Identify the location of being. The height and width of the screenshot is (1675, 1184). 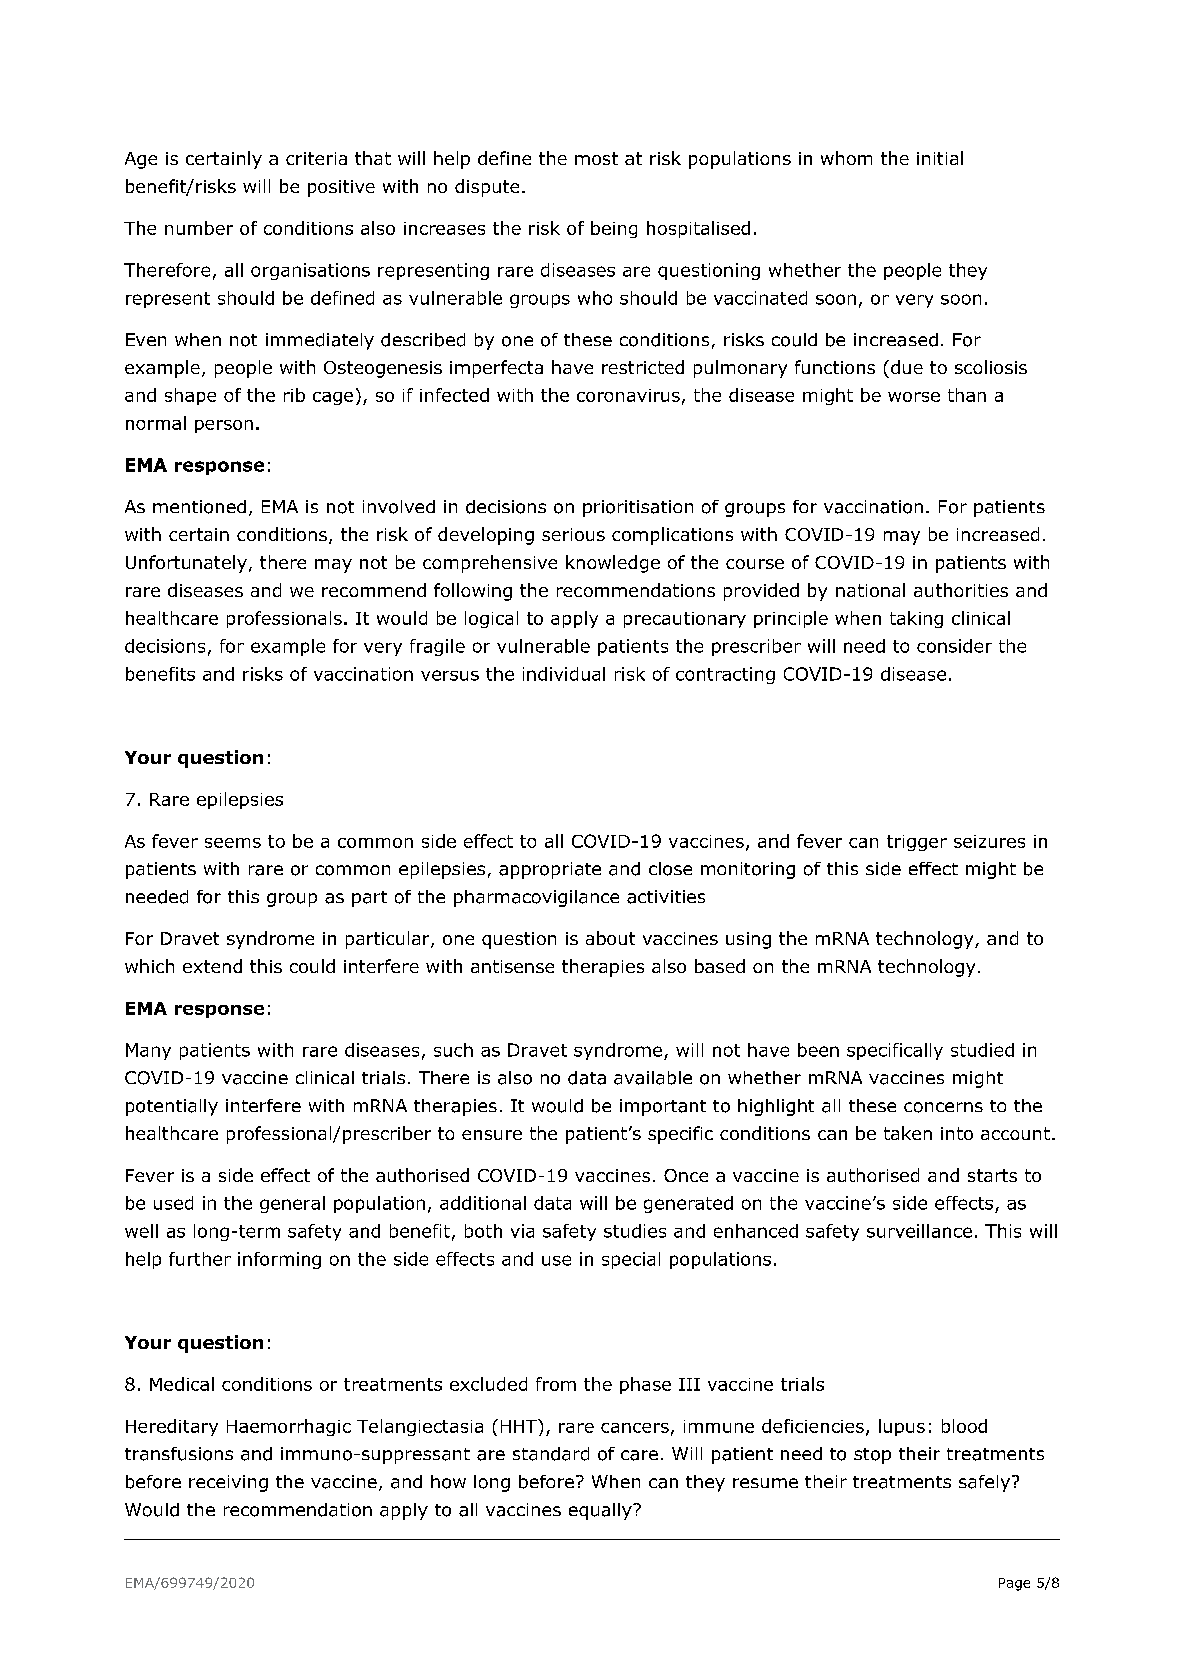
(614, 229).
